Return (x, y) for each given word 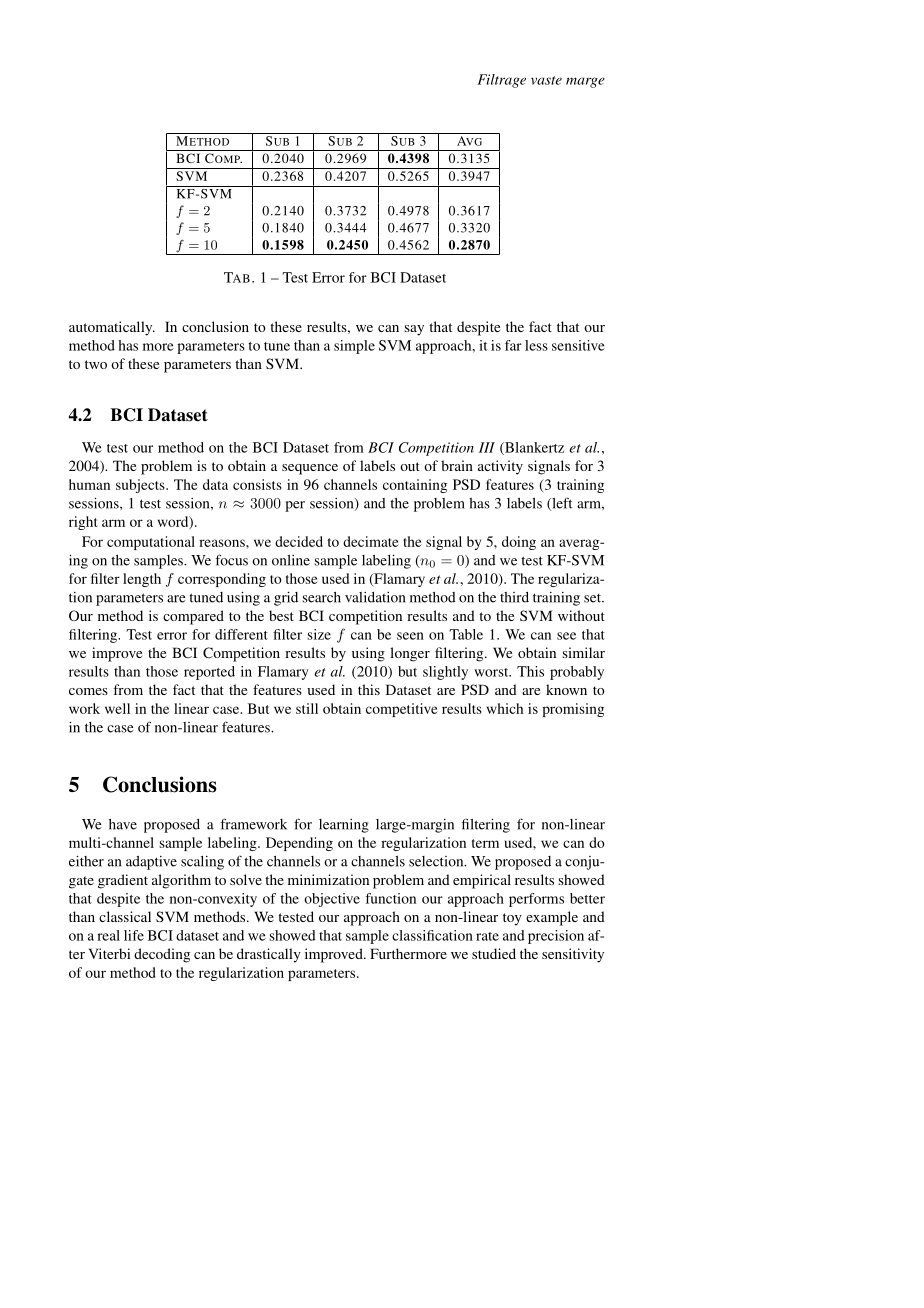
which (505, 708)
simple (354, 347)
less (536, 345)
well (117, 708)
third (514, 597)
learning (344, 826)
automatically (112, 328)
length (142, 580)
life (134, 935)
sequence (310, 469)
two (96, 364)
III (487, 447)
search (321, 597)
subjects (141, 486)
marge (585, 82)
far (513, 345)
